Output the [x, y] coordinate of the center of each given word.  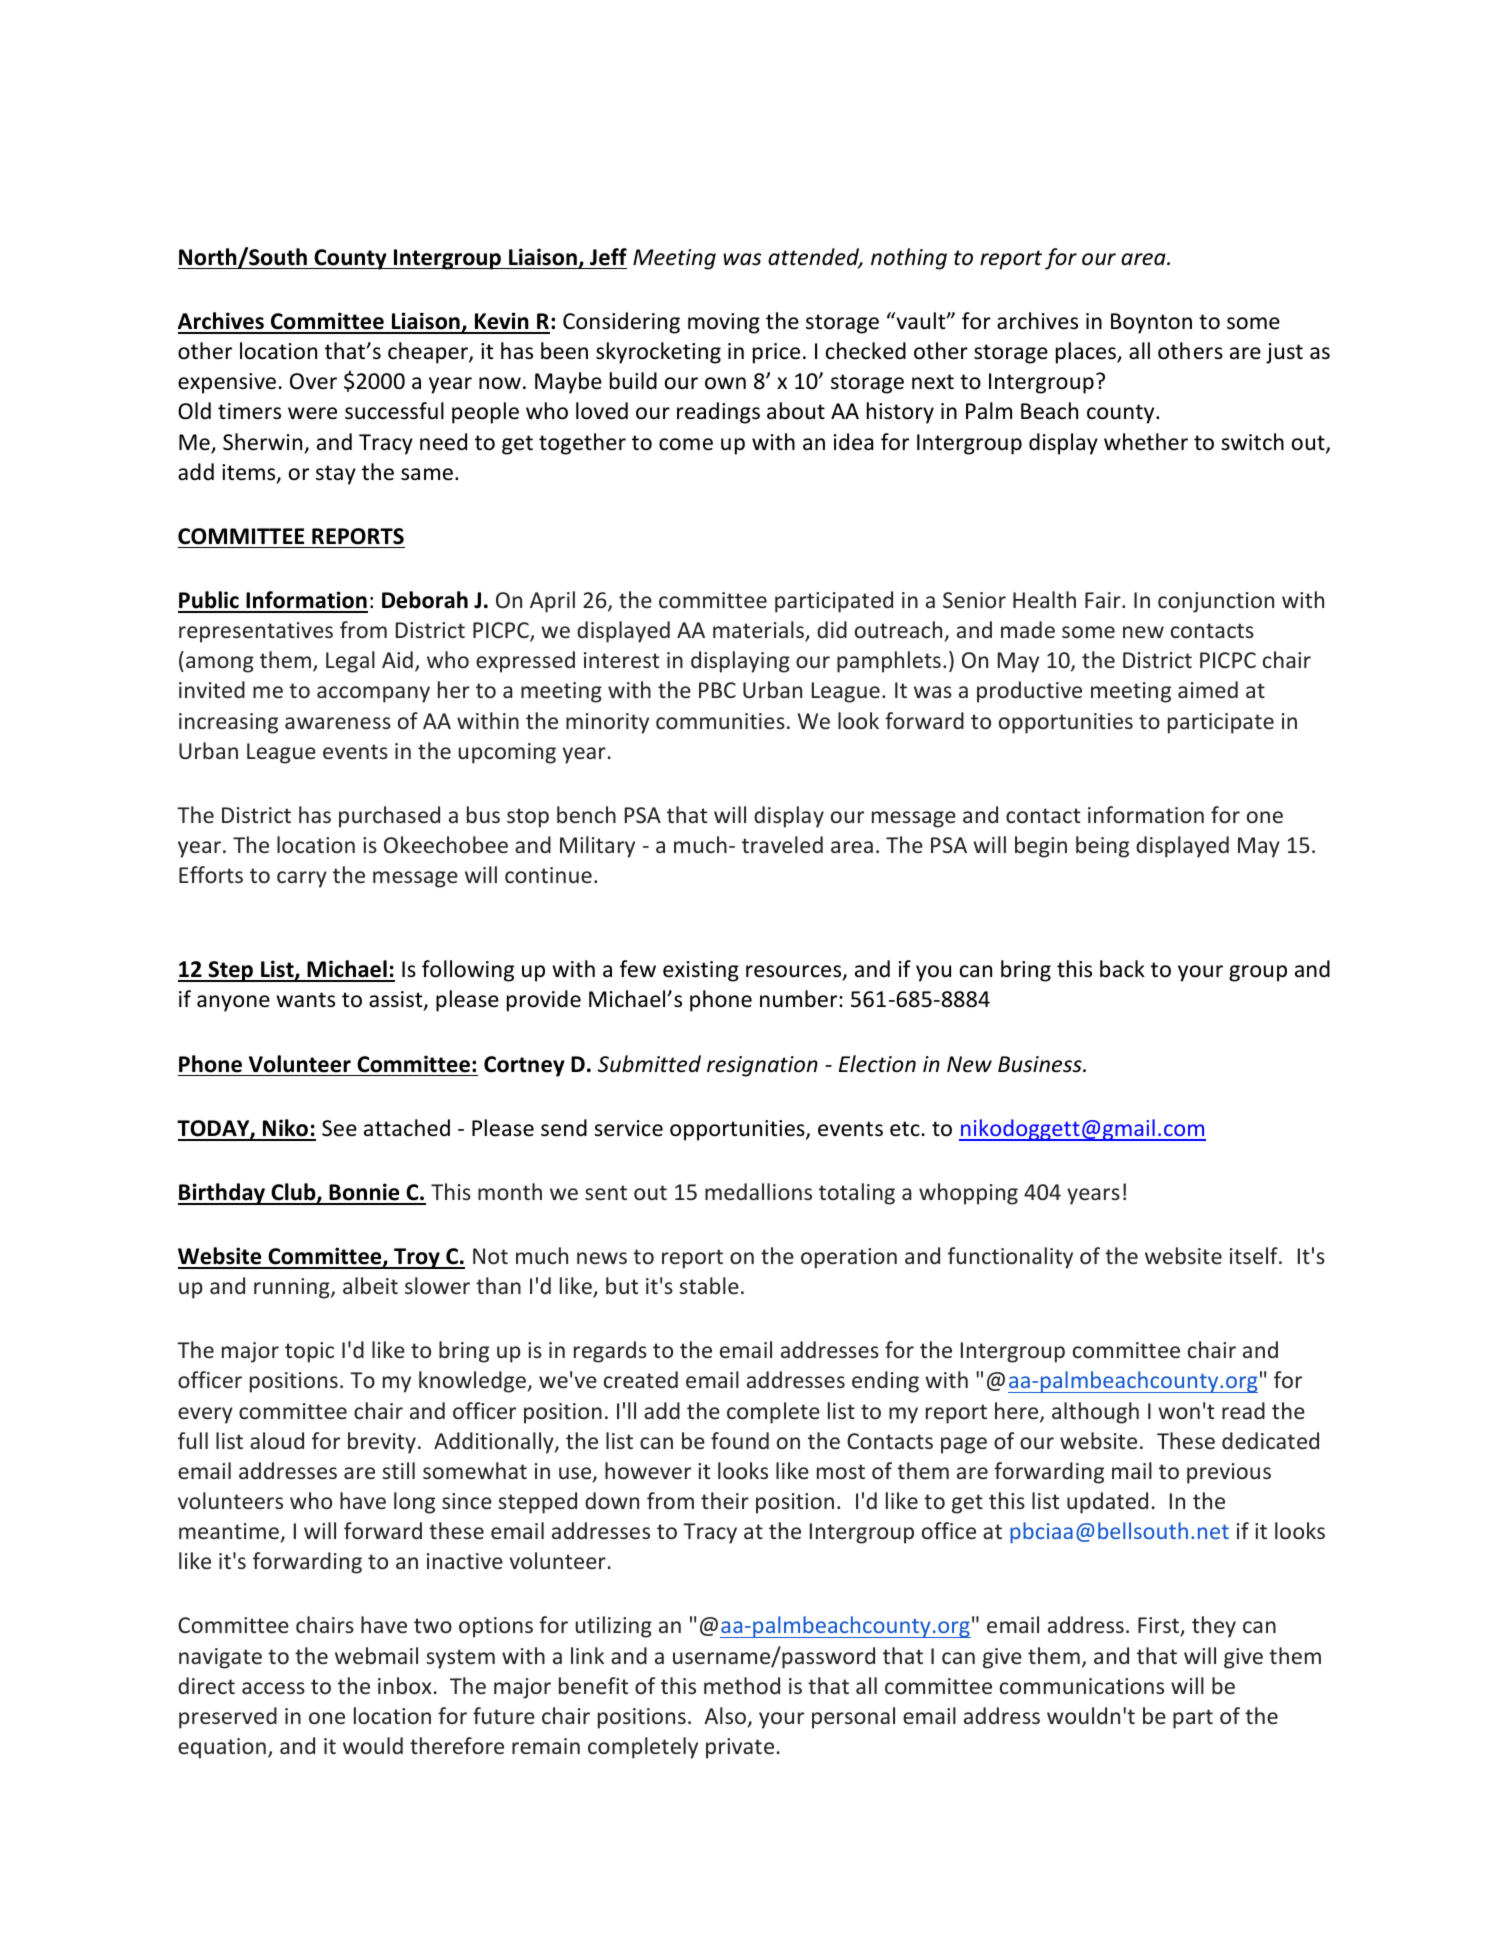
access [273, 1688]
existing [701, 971]
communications [1082, 1686]
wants [305, 1000]
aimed [1208, 689]
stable [709, 1285]
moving [724, 323]
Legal [350, 662]
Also [725, 1715]
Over [313, 381]
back [1122, 969]
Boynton [1151, 323]
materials [759, 631]
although [1095, 1413]
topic [309, 1352]
